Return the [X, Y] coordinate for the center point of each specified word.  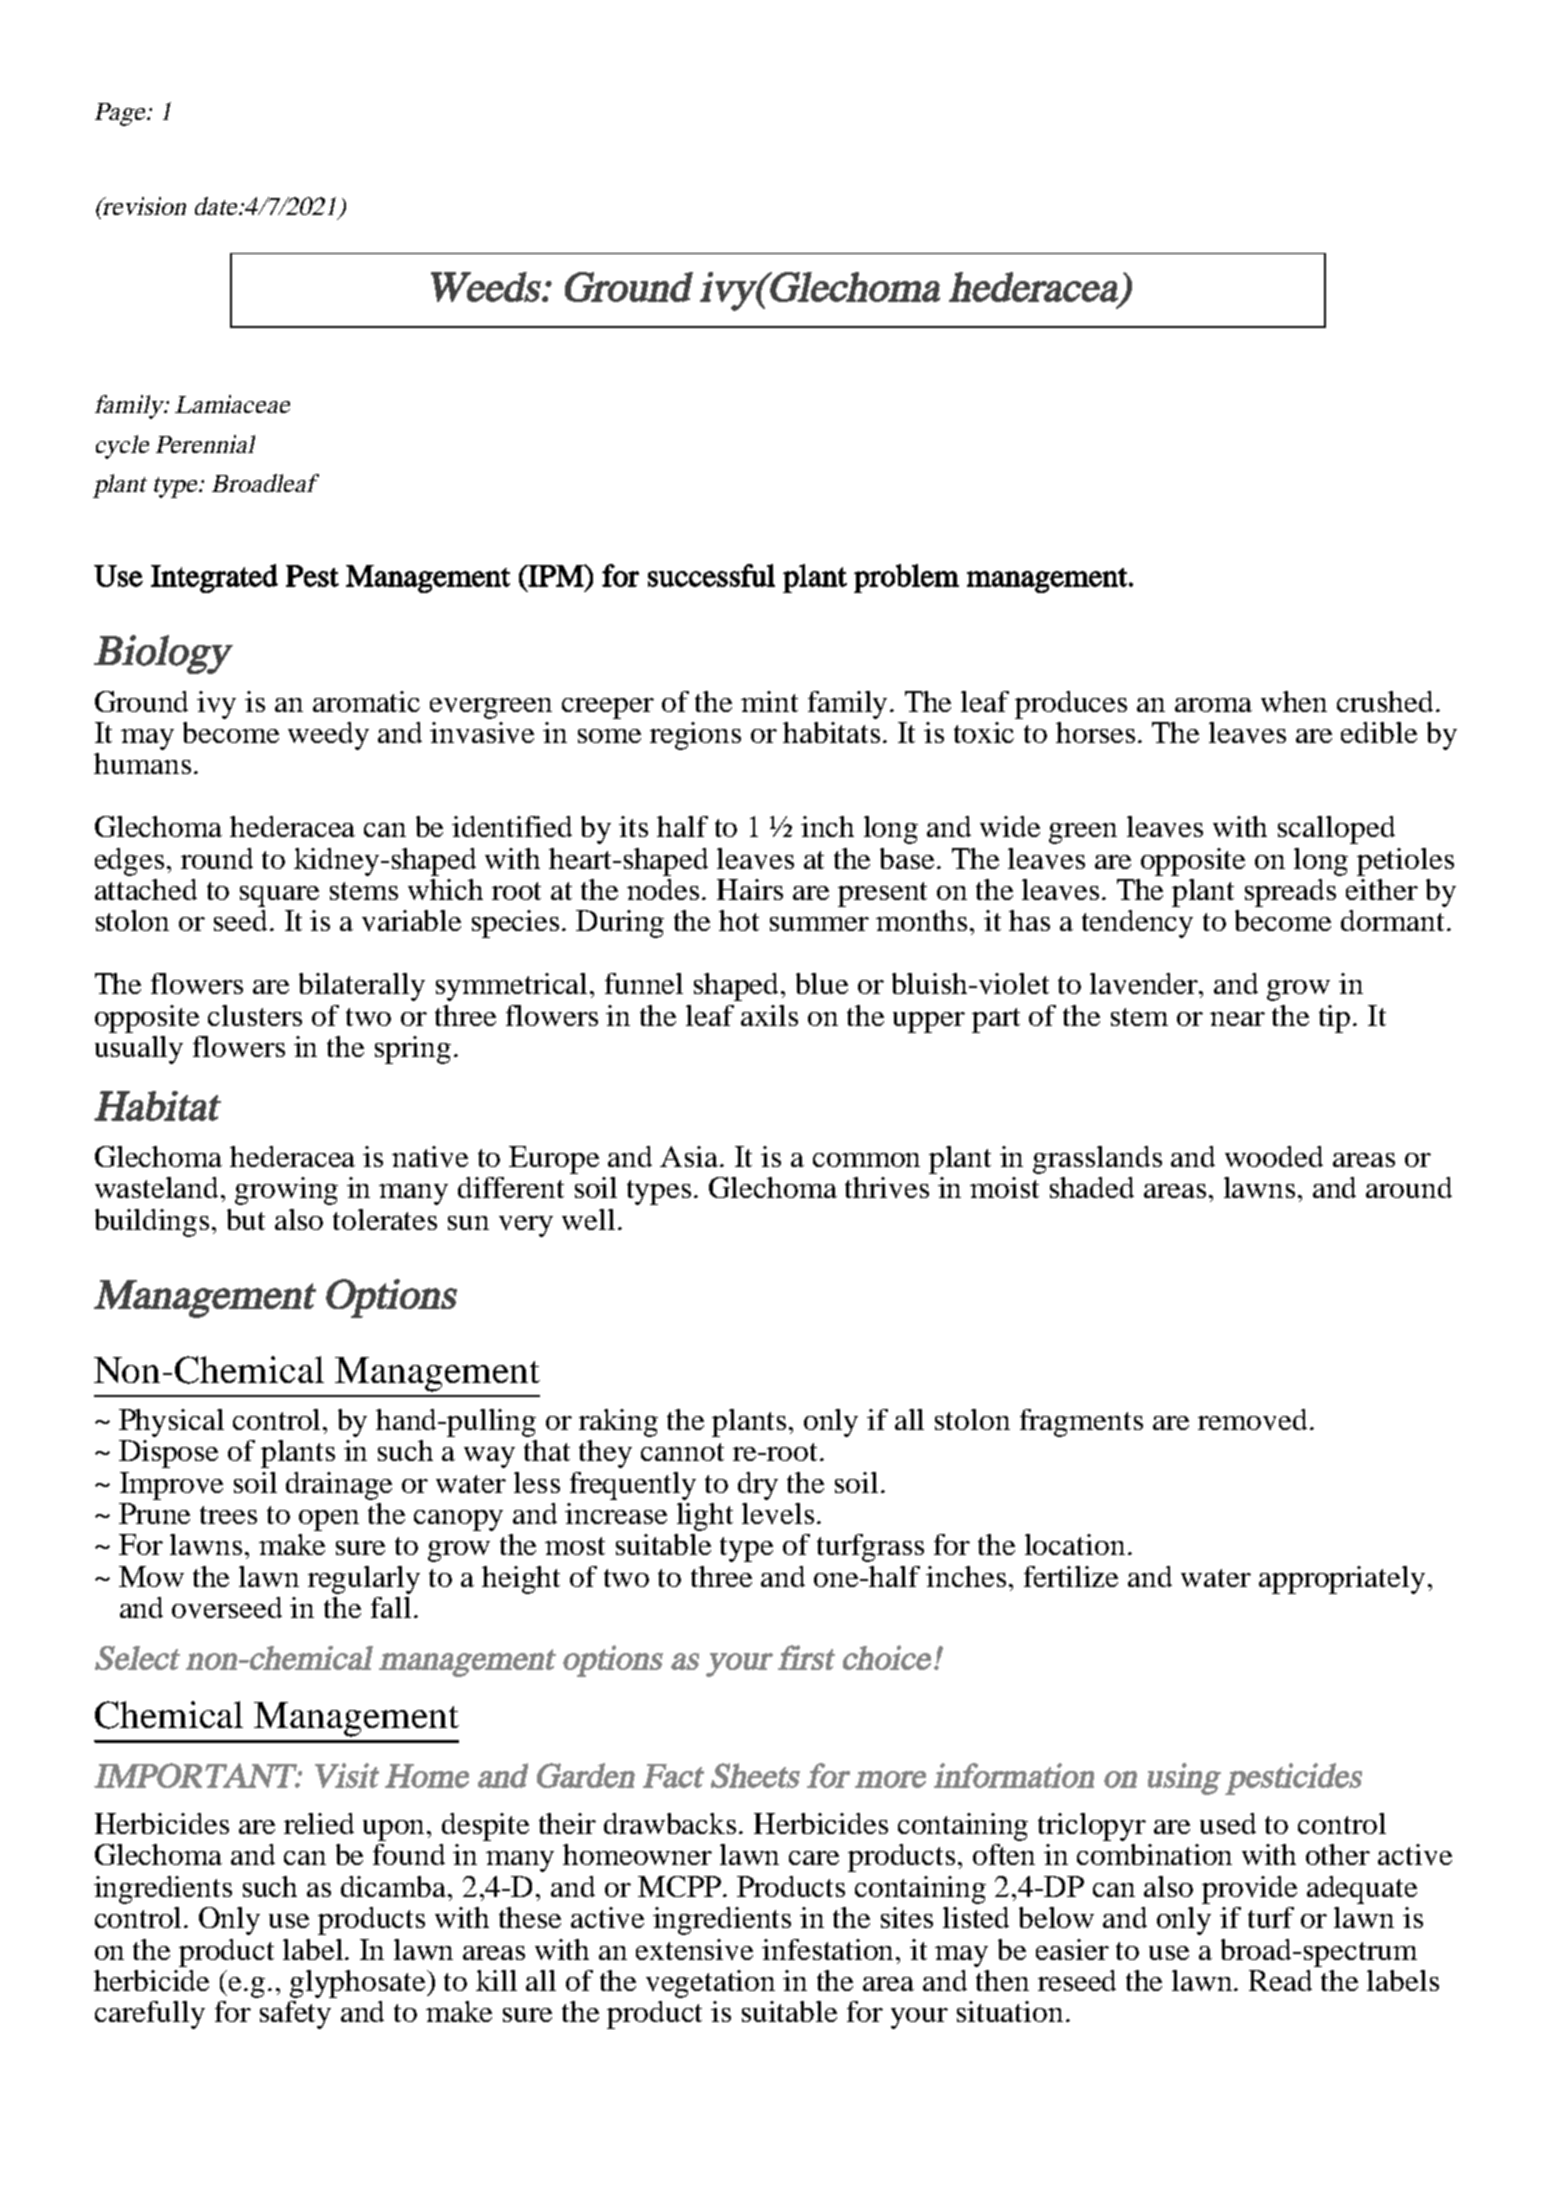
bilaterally [362, 987]
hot [739, 920]
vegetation [710, 1984]
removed [1252, 1419]
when [1294, 701]
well [588, 1219]
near [1237, 1019]
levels [778, 1513]
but [246, 1219]
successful [711, 575]
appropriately [1342, 1580]
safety [295, 2015]
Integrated [214, 578]
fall [391, 1607]
